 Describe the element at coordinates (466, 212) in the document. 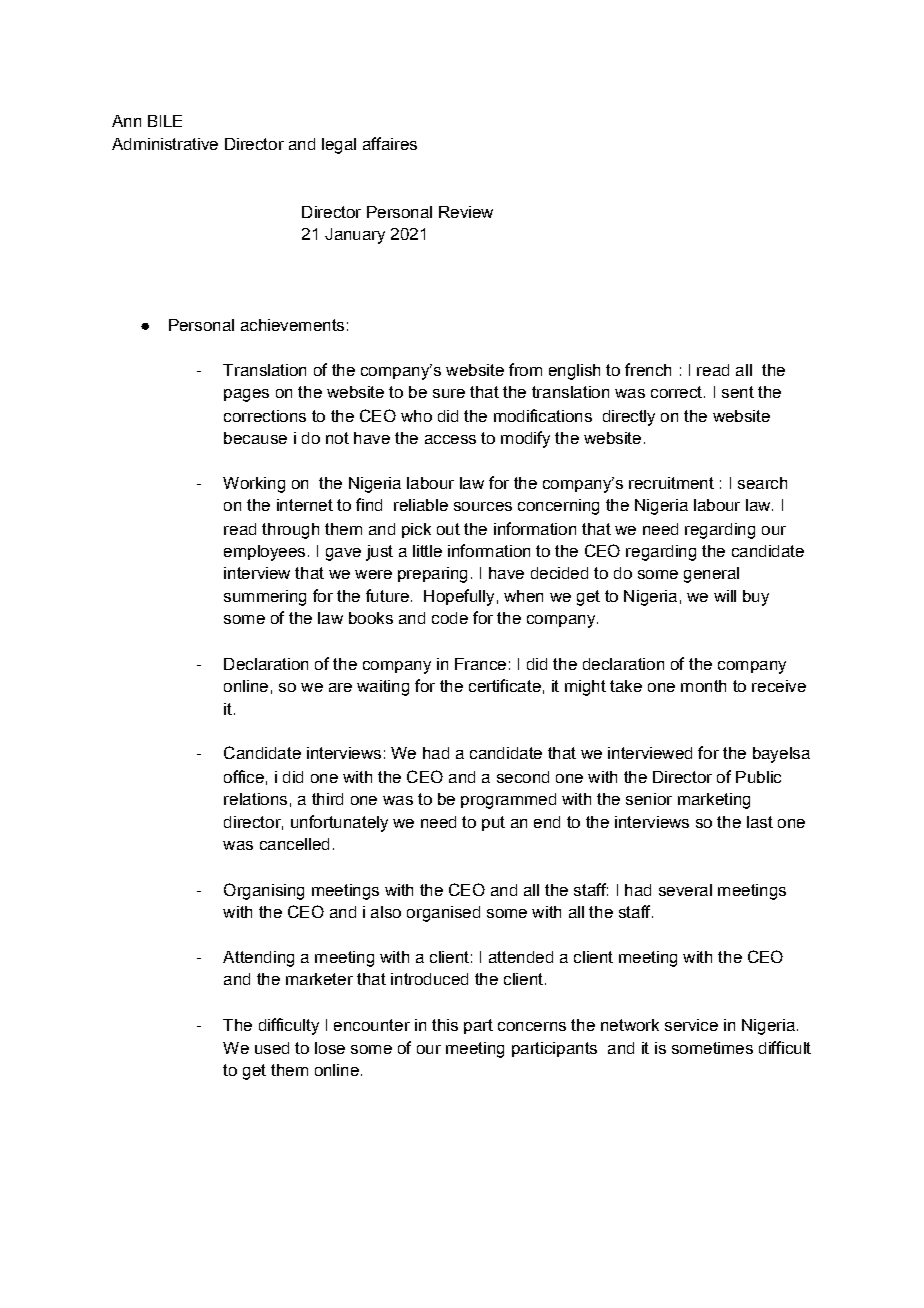

I see `Review` at that location.
